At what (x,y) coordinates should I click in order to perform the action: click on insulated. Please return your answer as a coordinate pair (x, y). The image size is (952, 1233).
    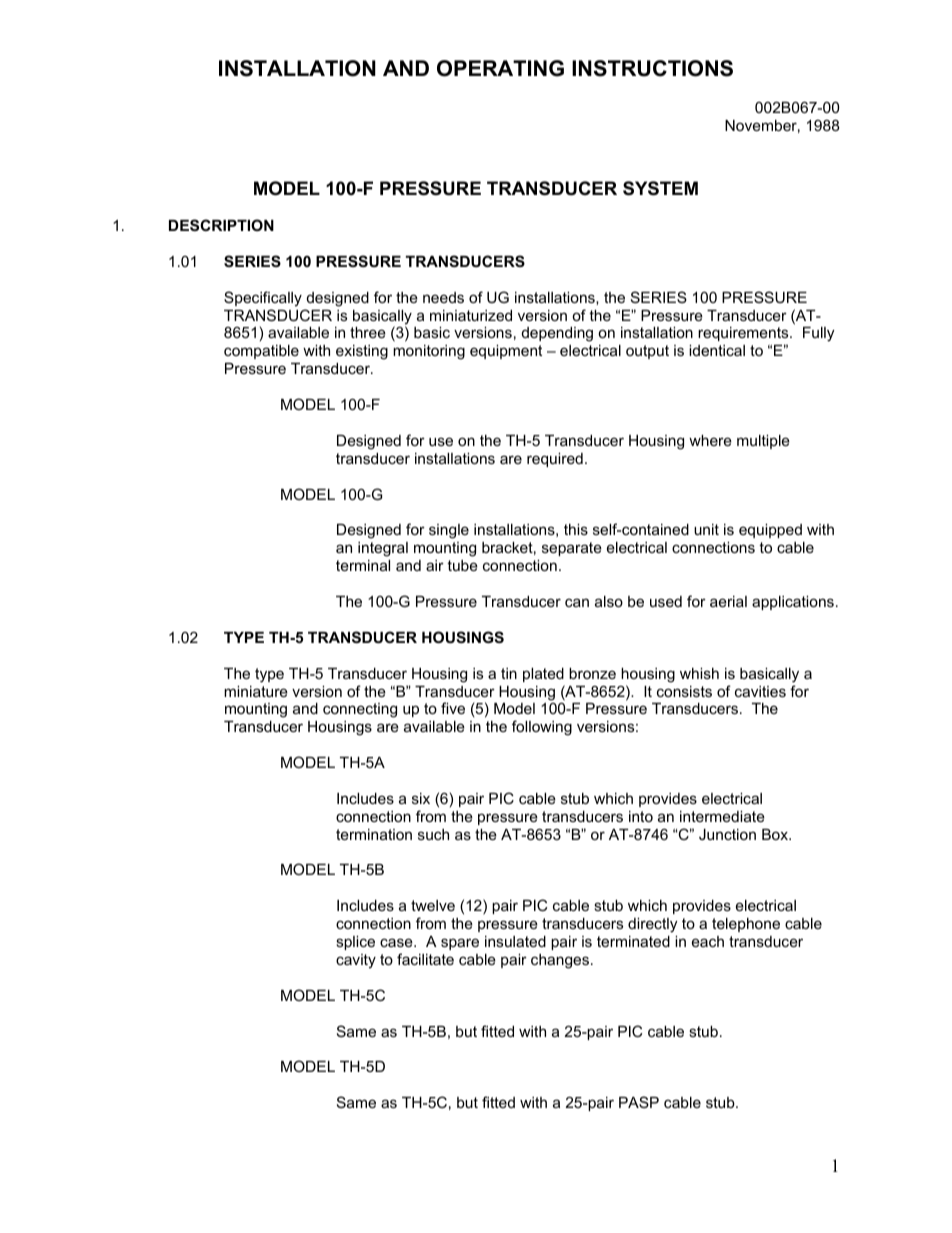
    Looking at the image, I should click on (515, 941).
